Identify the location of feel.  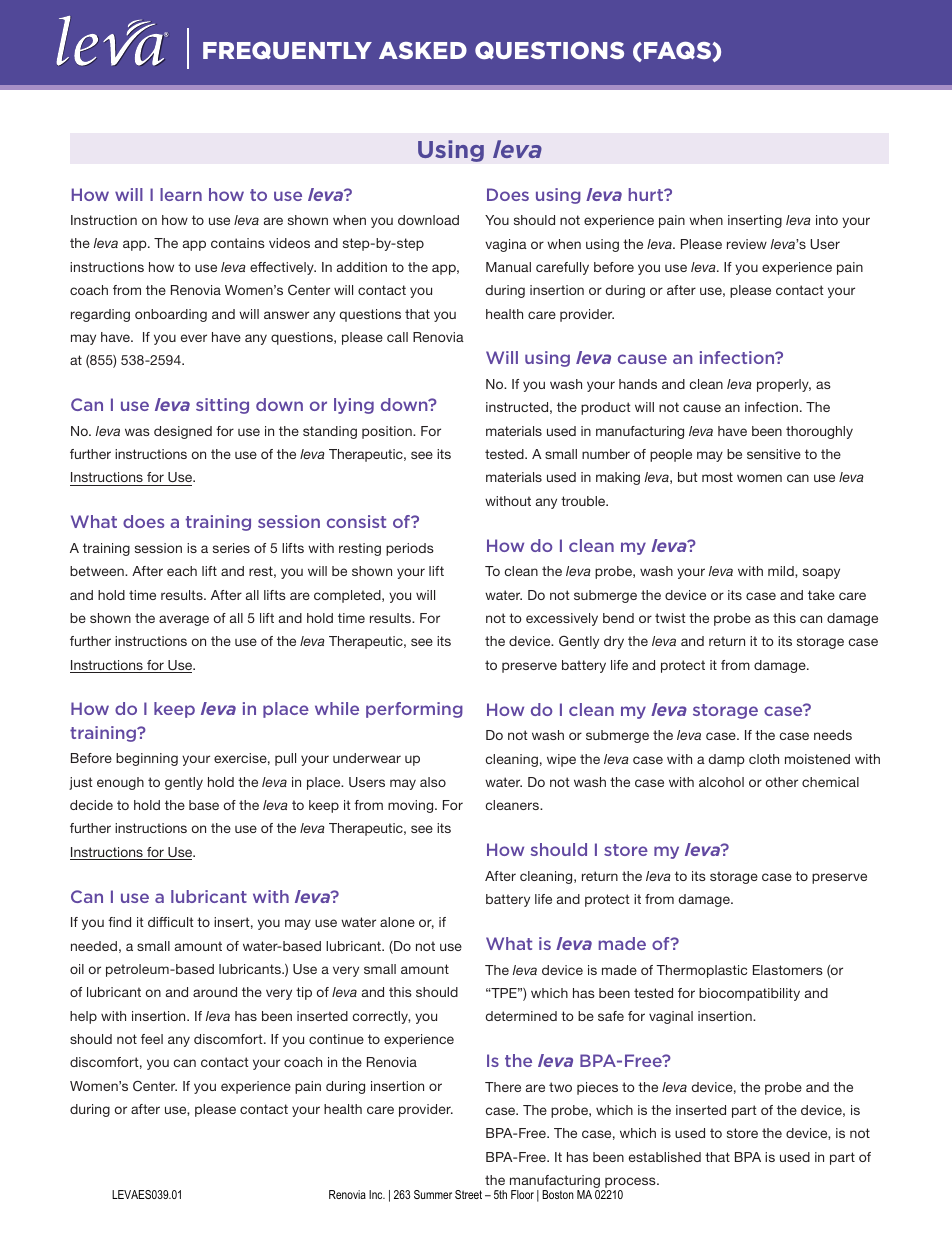
(152, 1039).
